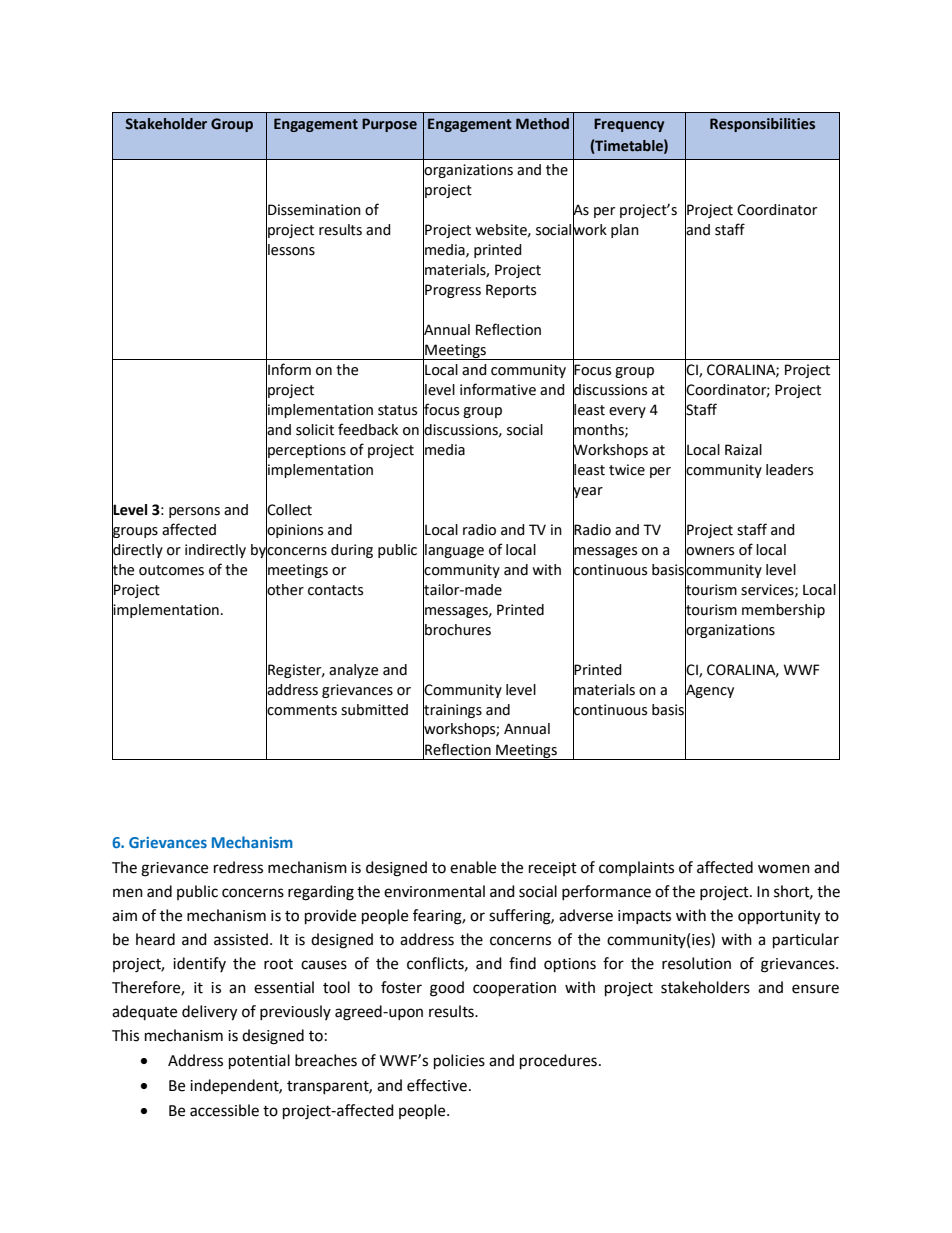 This document has width=952, height=1233. Describe the element at coordinates (783, 611) in the document. I see `membership` at that location.
